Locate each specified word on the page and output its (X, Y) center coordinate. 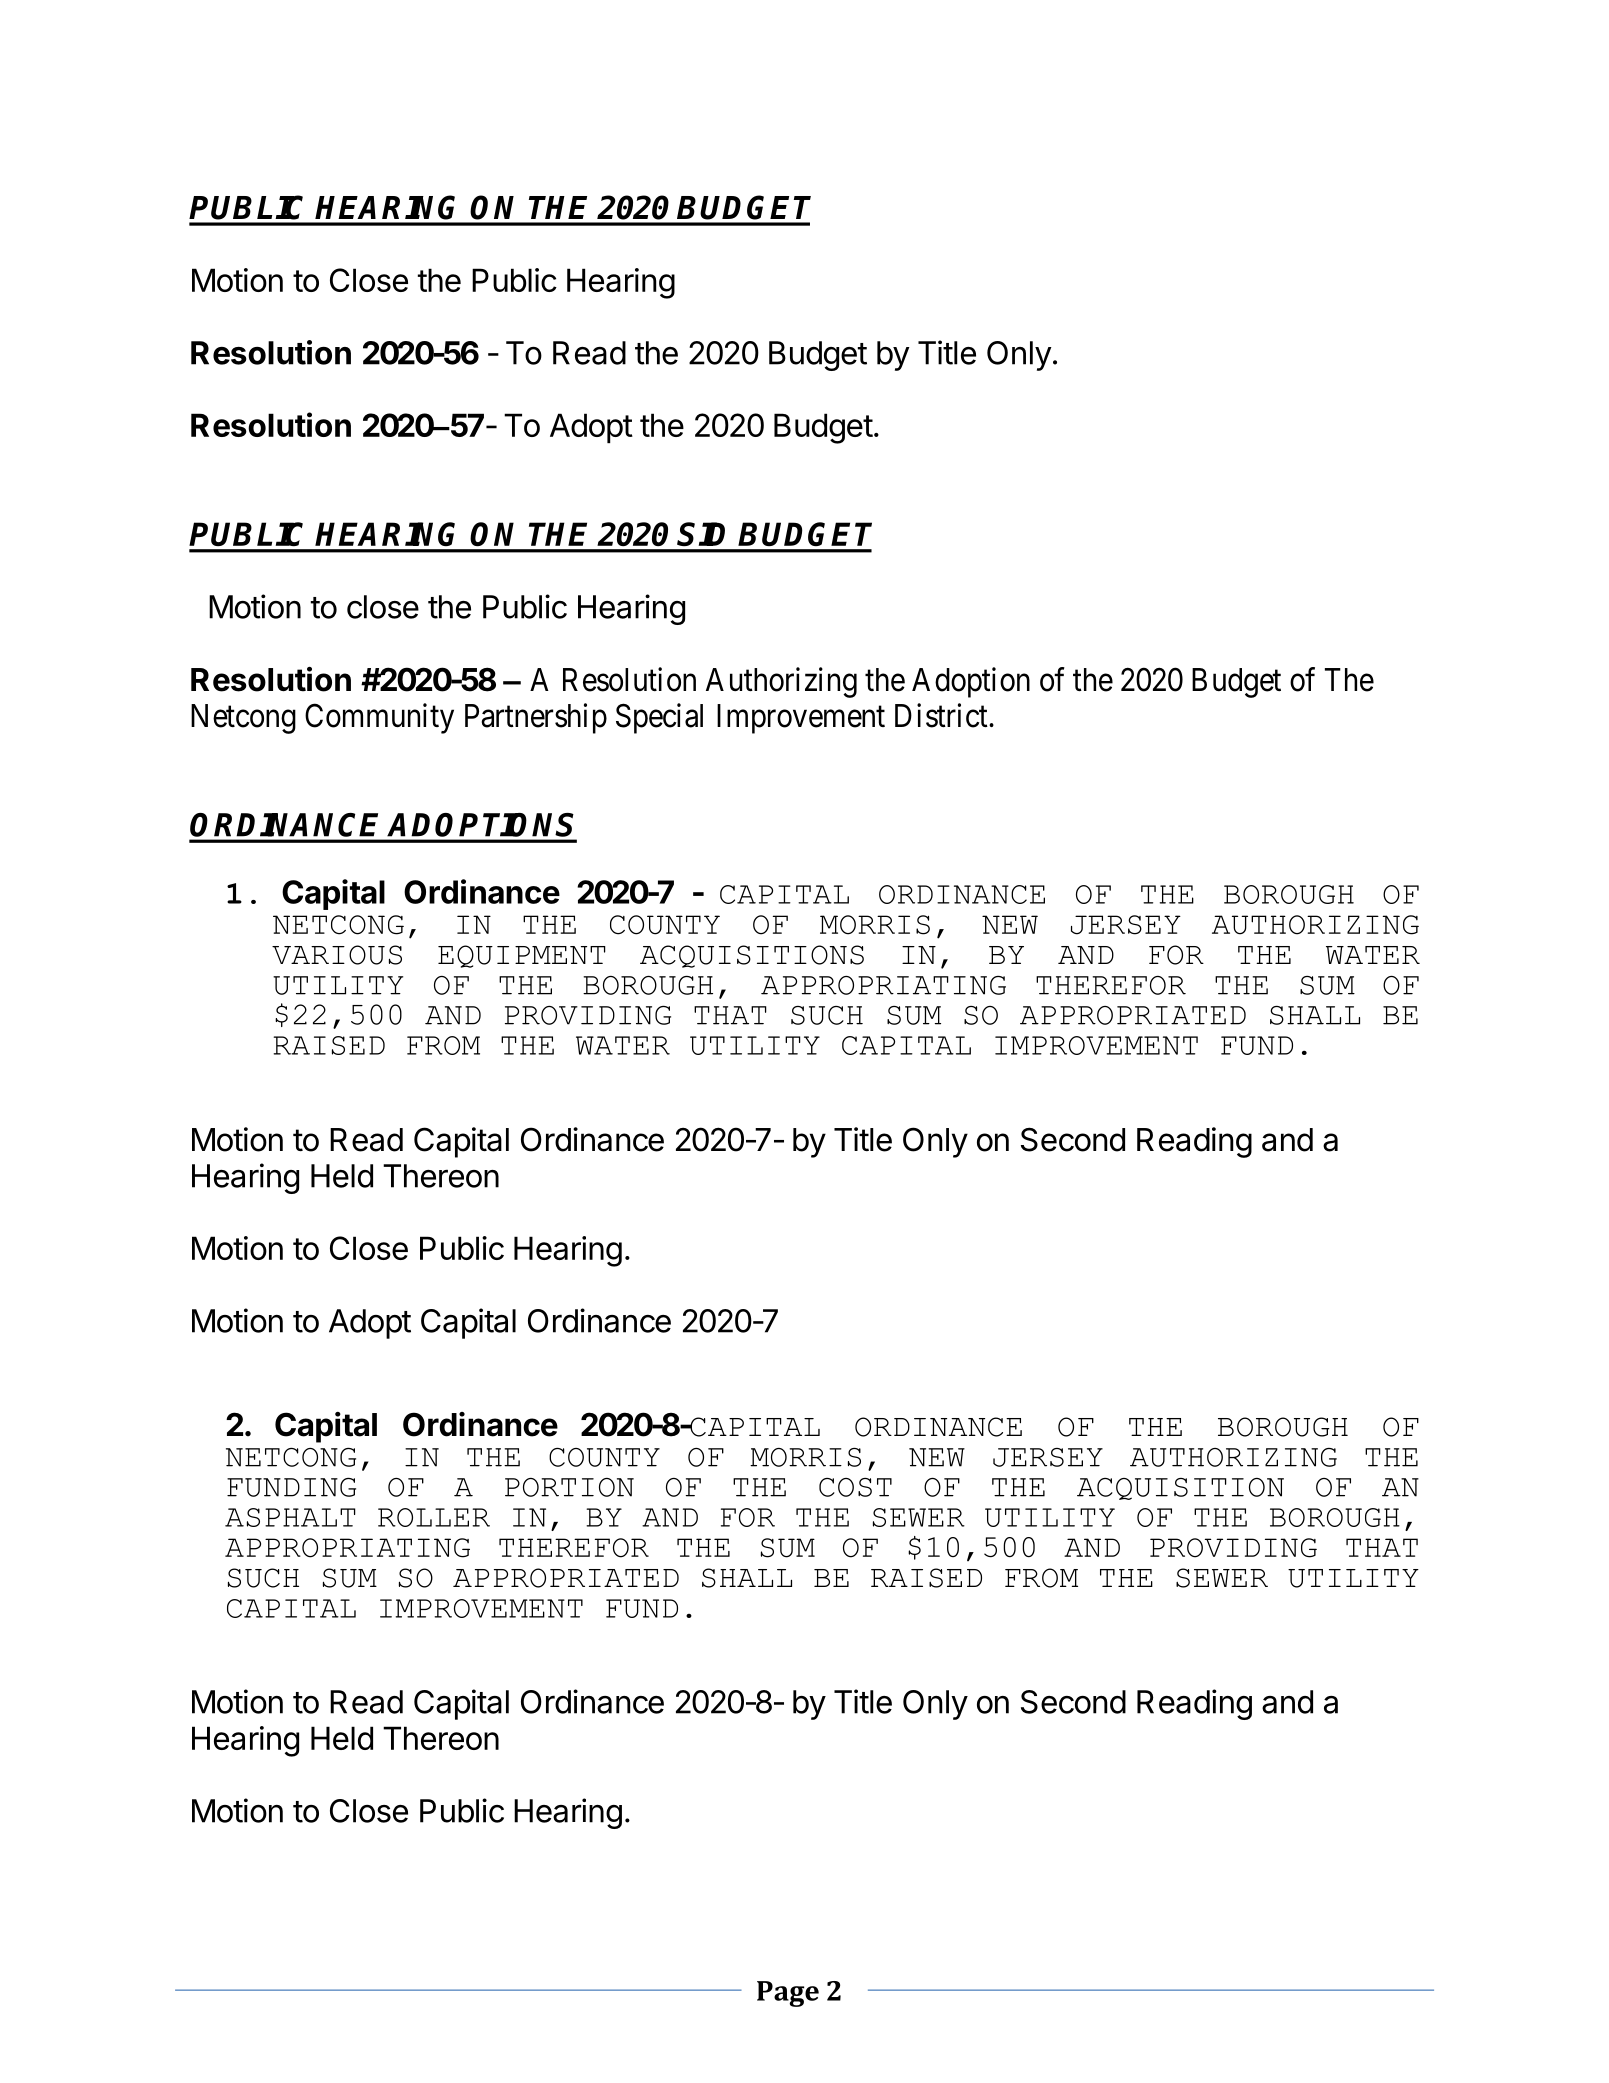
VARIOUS (337, 955)
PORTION (569, 1487)
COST (855, 1487)
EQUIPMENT (522, 956)
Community (379, 718)
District (942, 715)
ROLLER (434, 1517)
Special (659, 718)
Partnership (536, 718)
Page (788, 1994)
